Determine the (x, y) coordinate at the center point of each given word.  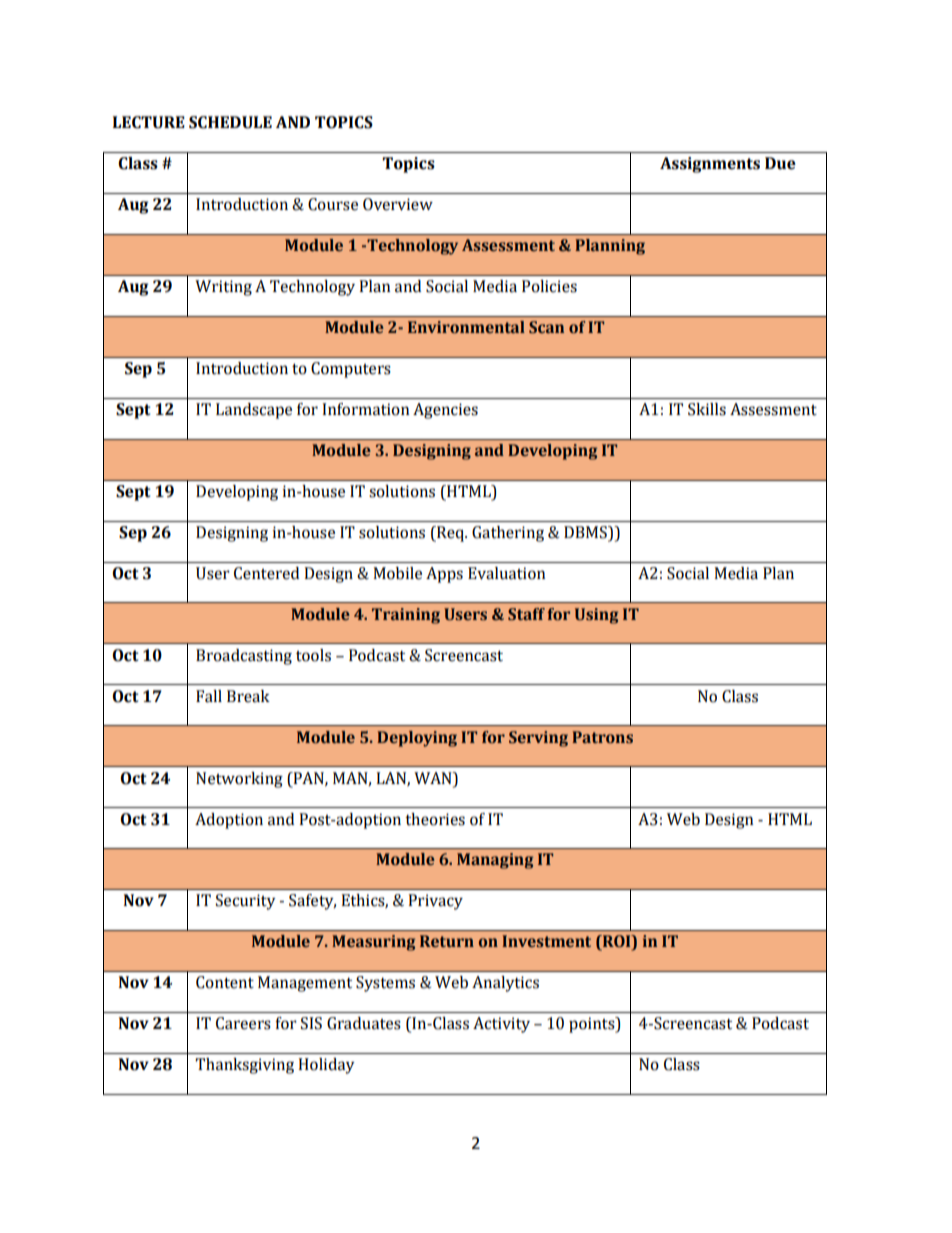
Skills (707, 409)
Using (596, 616)
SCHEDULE (230, 122)
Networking (239, 780)
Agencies (445, 411)
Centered (266, 573)
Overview (398, 204)
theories (435, 819)
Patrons (602, 737)
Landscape (254, 411)
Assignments (710, 165)
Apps (444, 575)
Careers (243, 1023)
